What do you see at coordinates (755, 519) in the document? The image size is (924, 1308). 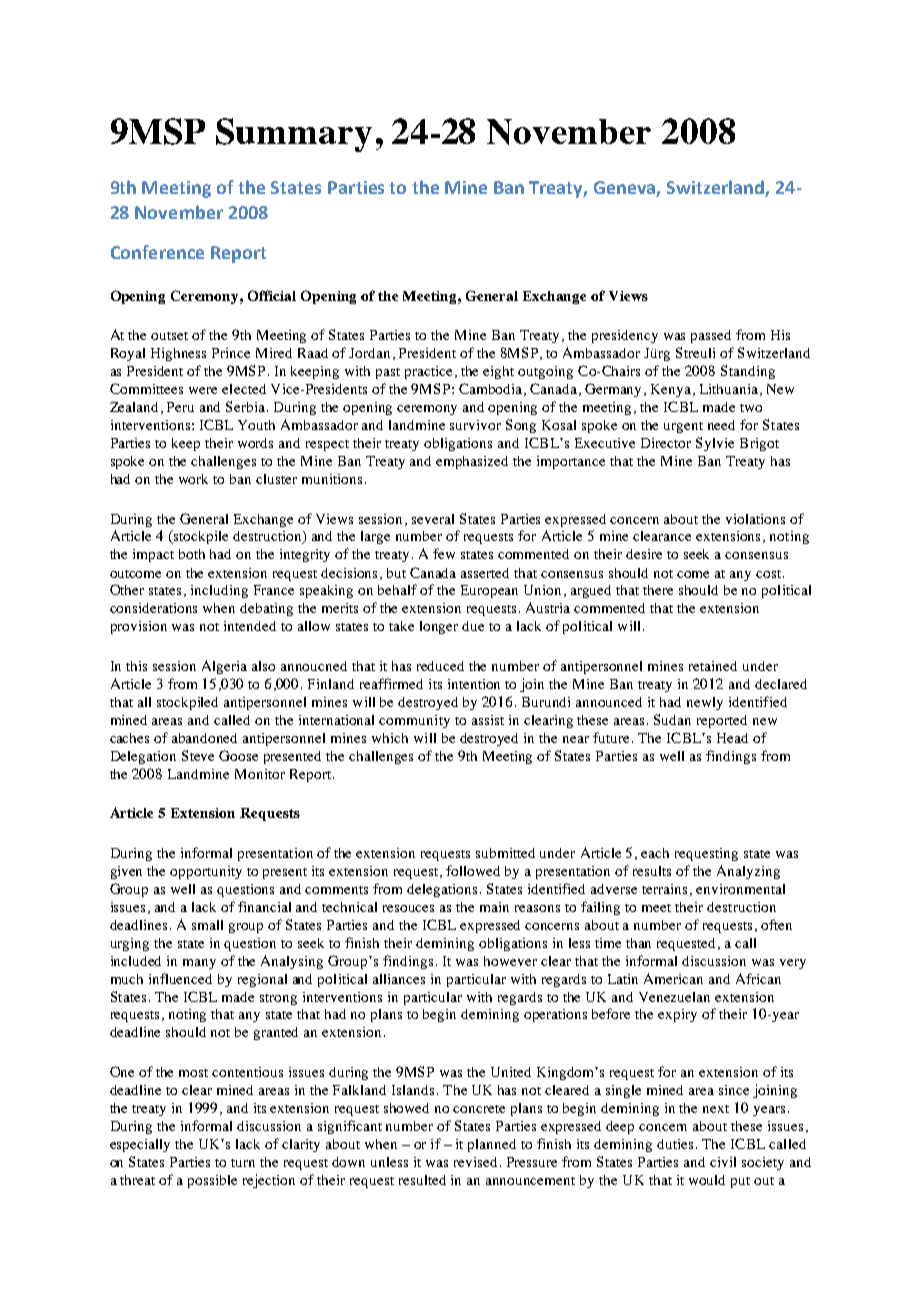 I see `violations` at bounding box center [755, 519].
